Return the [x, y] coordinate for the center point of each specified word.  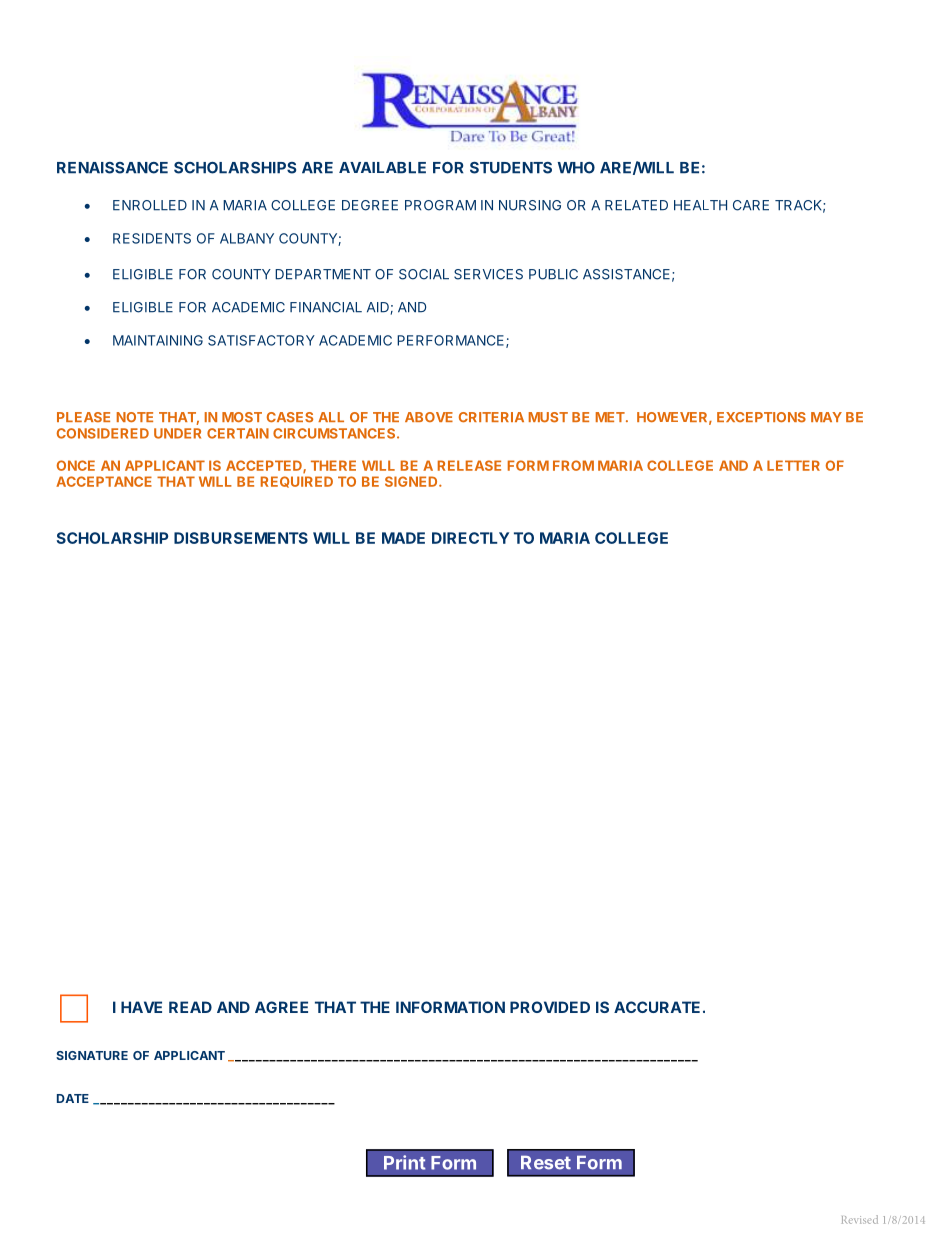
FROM [573, 465]
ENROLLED [150, 205]
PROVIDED [550, 1007]
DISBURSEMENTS [241, 538]
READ [190, 1007]
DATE [73, 1098]
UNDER [177, 433]
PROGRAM [440, 205]
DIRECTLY [470, 538]
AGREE [281, 1007]
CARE [751, 205]
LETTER [793, 465]
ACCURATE [657, 1007]
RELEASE [469, 465]
